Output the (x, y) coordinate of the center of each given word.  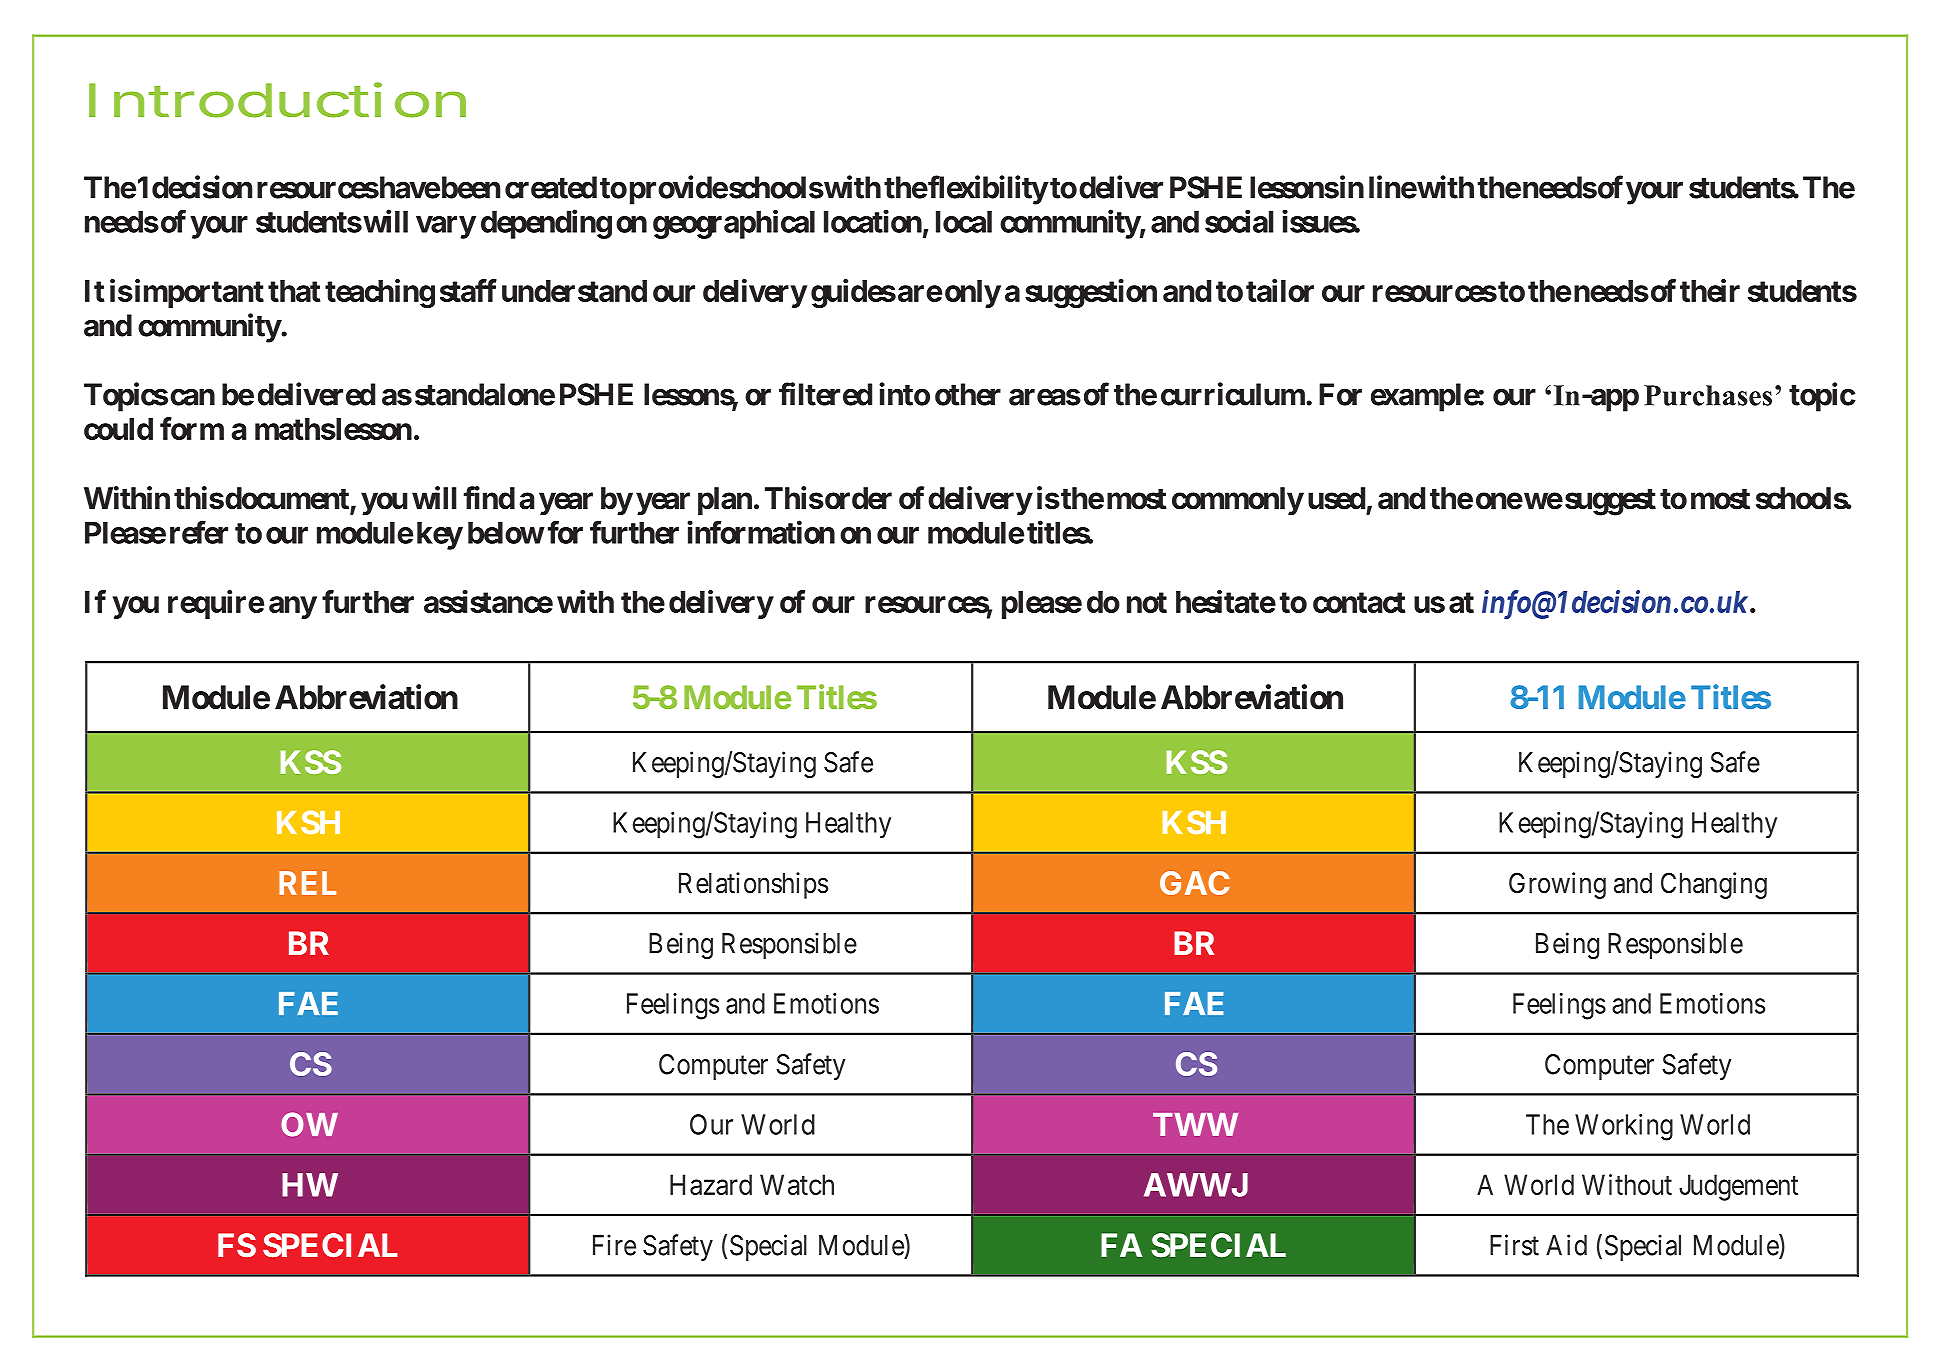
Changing (1714, 885)
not (1147, 602)
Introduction (277, 100)
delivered (316, 394)
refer (199, 532)
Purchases (1708, 395)
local (964, 222)
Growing (1557, 885)
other (968, 394)
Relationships (753, 885)
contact (1359, 602)
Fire (614, 1245)
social (1239, 221)
